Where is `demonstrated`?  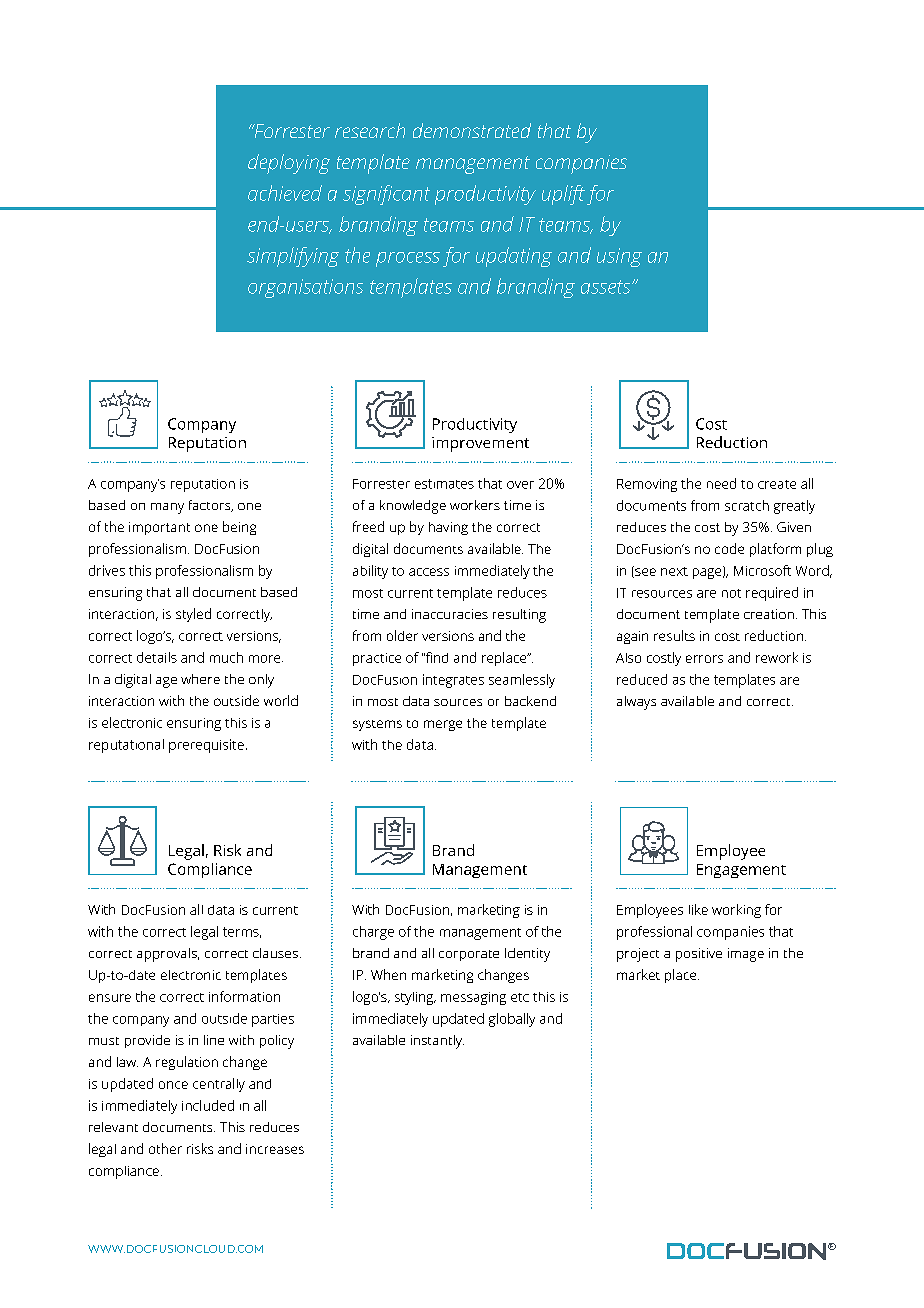
demonstrated is located at coordinates (472, 130).
